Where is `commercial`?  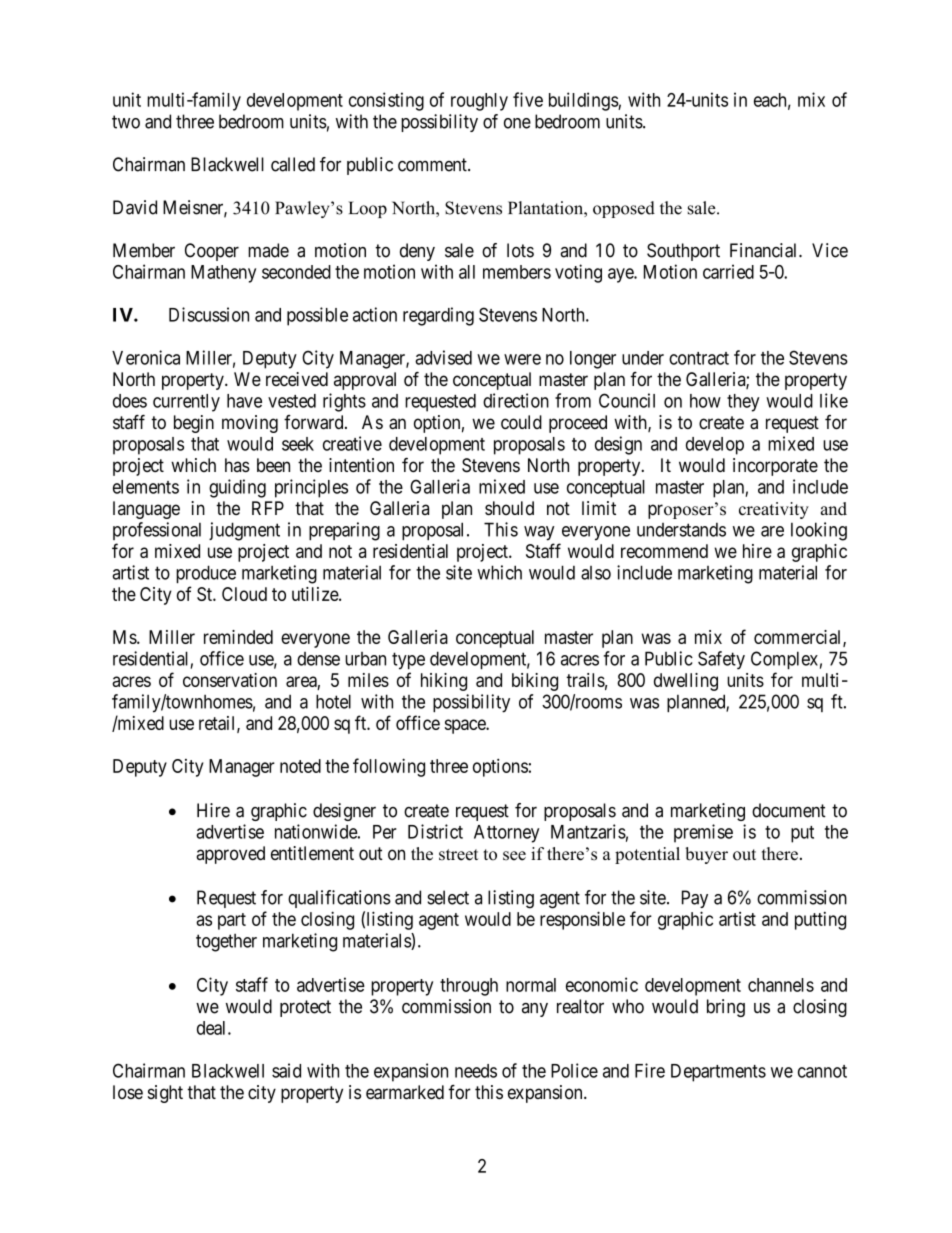 commercial is located at coordinates (799, 638).
